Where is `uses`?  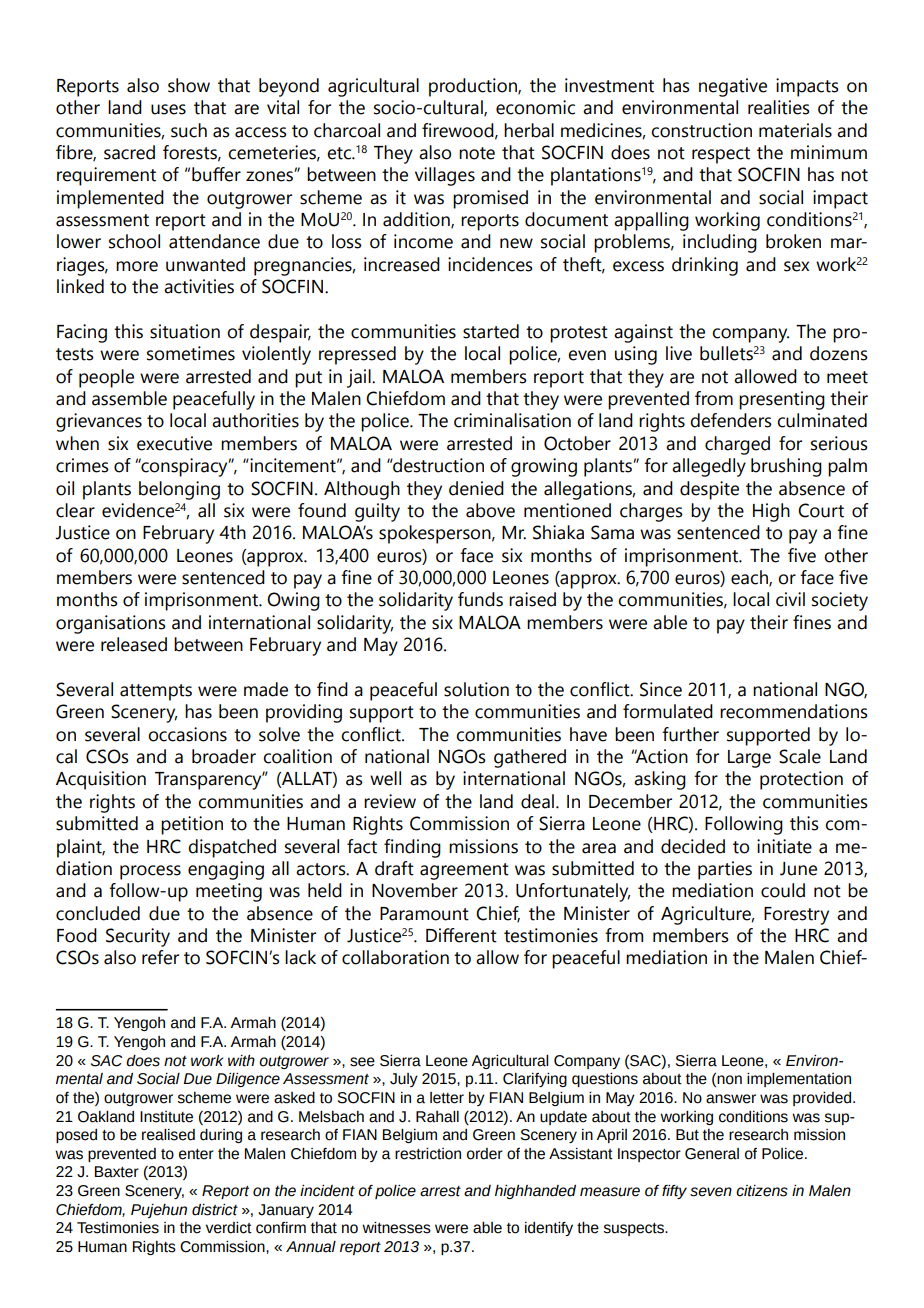 uses is located at coordinates (168, 109).
